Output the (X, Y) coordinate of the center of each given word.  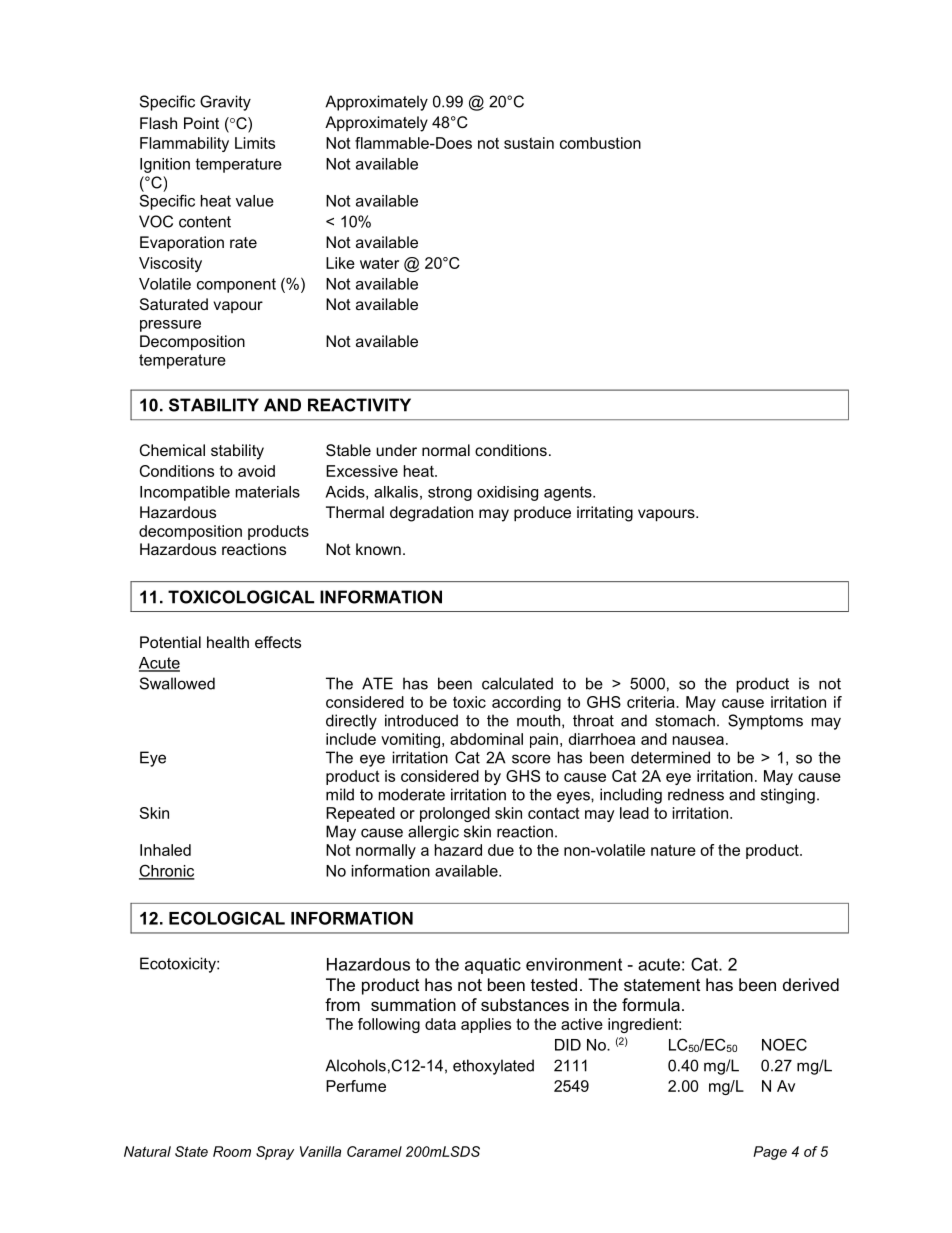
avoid (256, 471)
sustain (529, 143)
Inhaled (165, 850)
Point (201, 123)
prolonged (455, 814)
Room (232, 1151)
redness (696, 794)
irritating (605, 514)
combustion (600, 143)
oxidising (507, 493)
